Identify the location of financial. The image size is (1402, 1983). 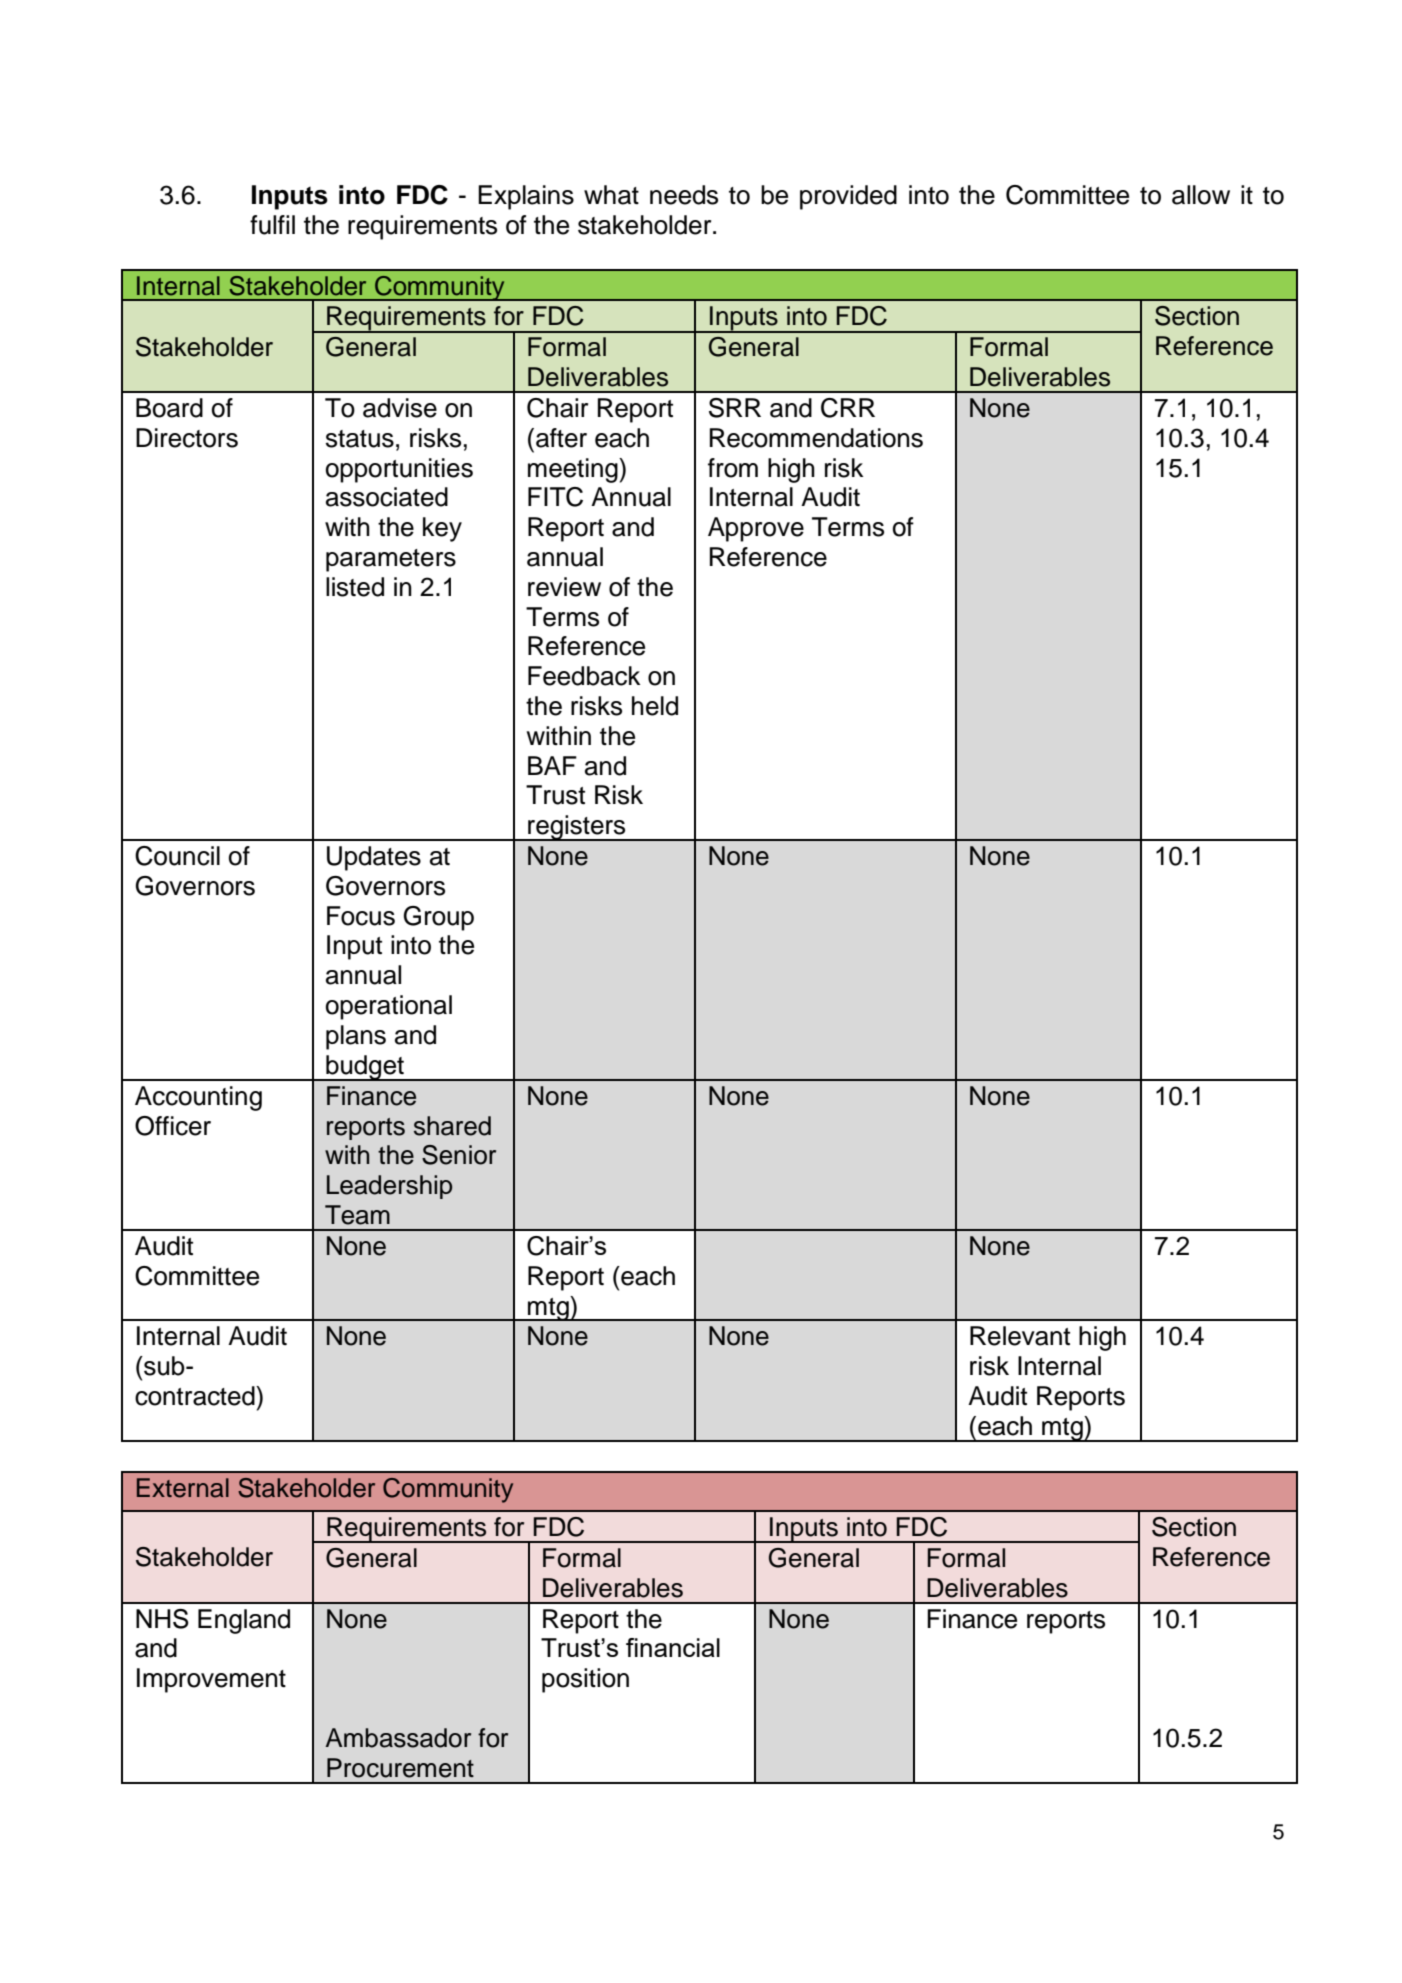
(673, 1647).
